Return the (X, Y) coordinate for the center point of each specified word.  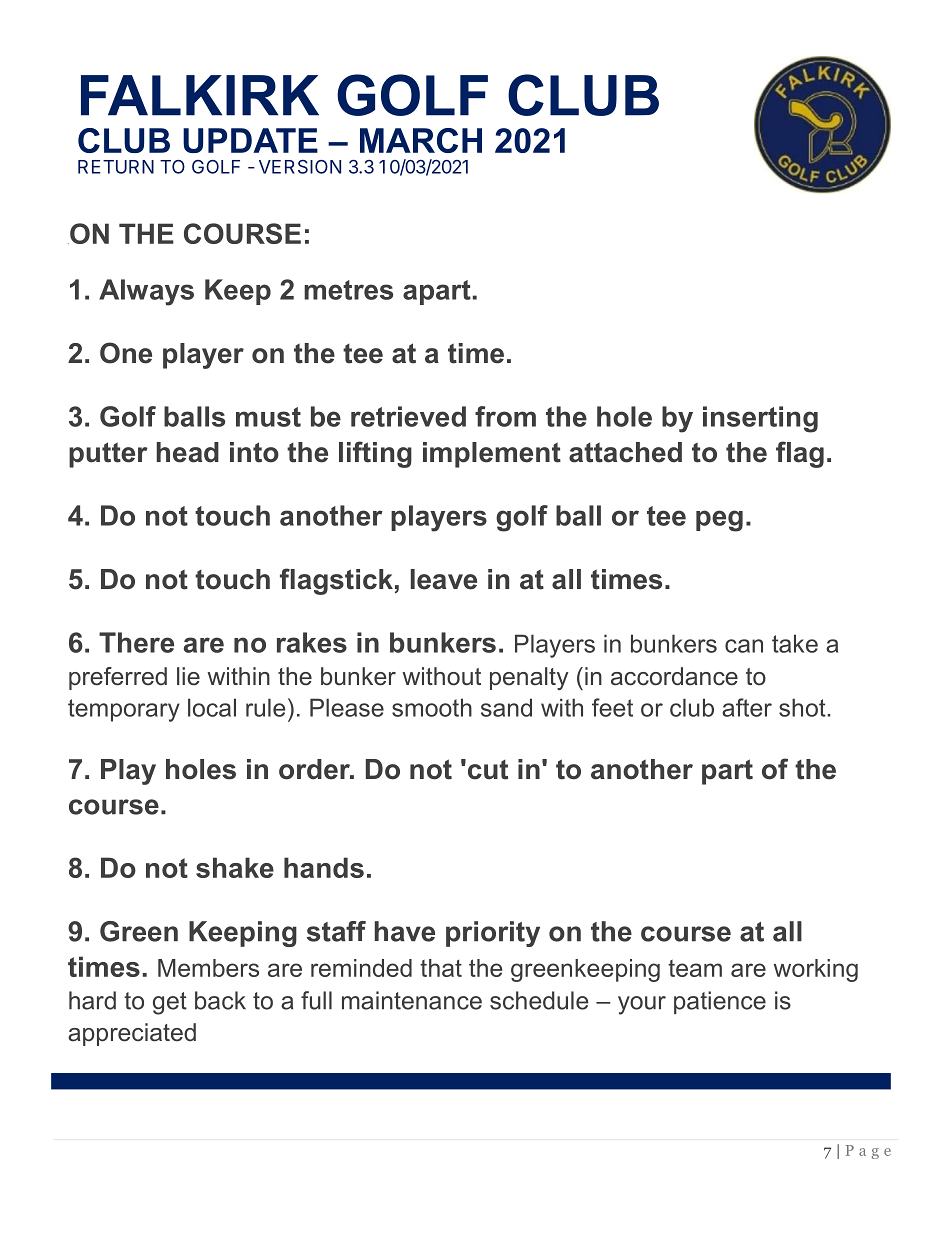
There (136, 642)
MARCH (421, 140)
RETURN (116, 167)
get (170, 1003)
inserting (760, 419)
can (744, 646)
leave (444, 579)
